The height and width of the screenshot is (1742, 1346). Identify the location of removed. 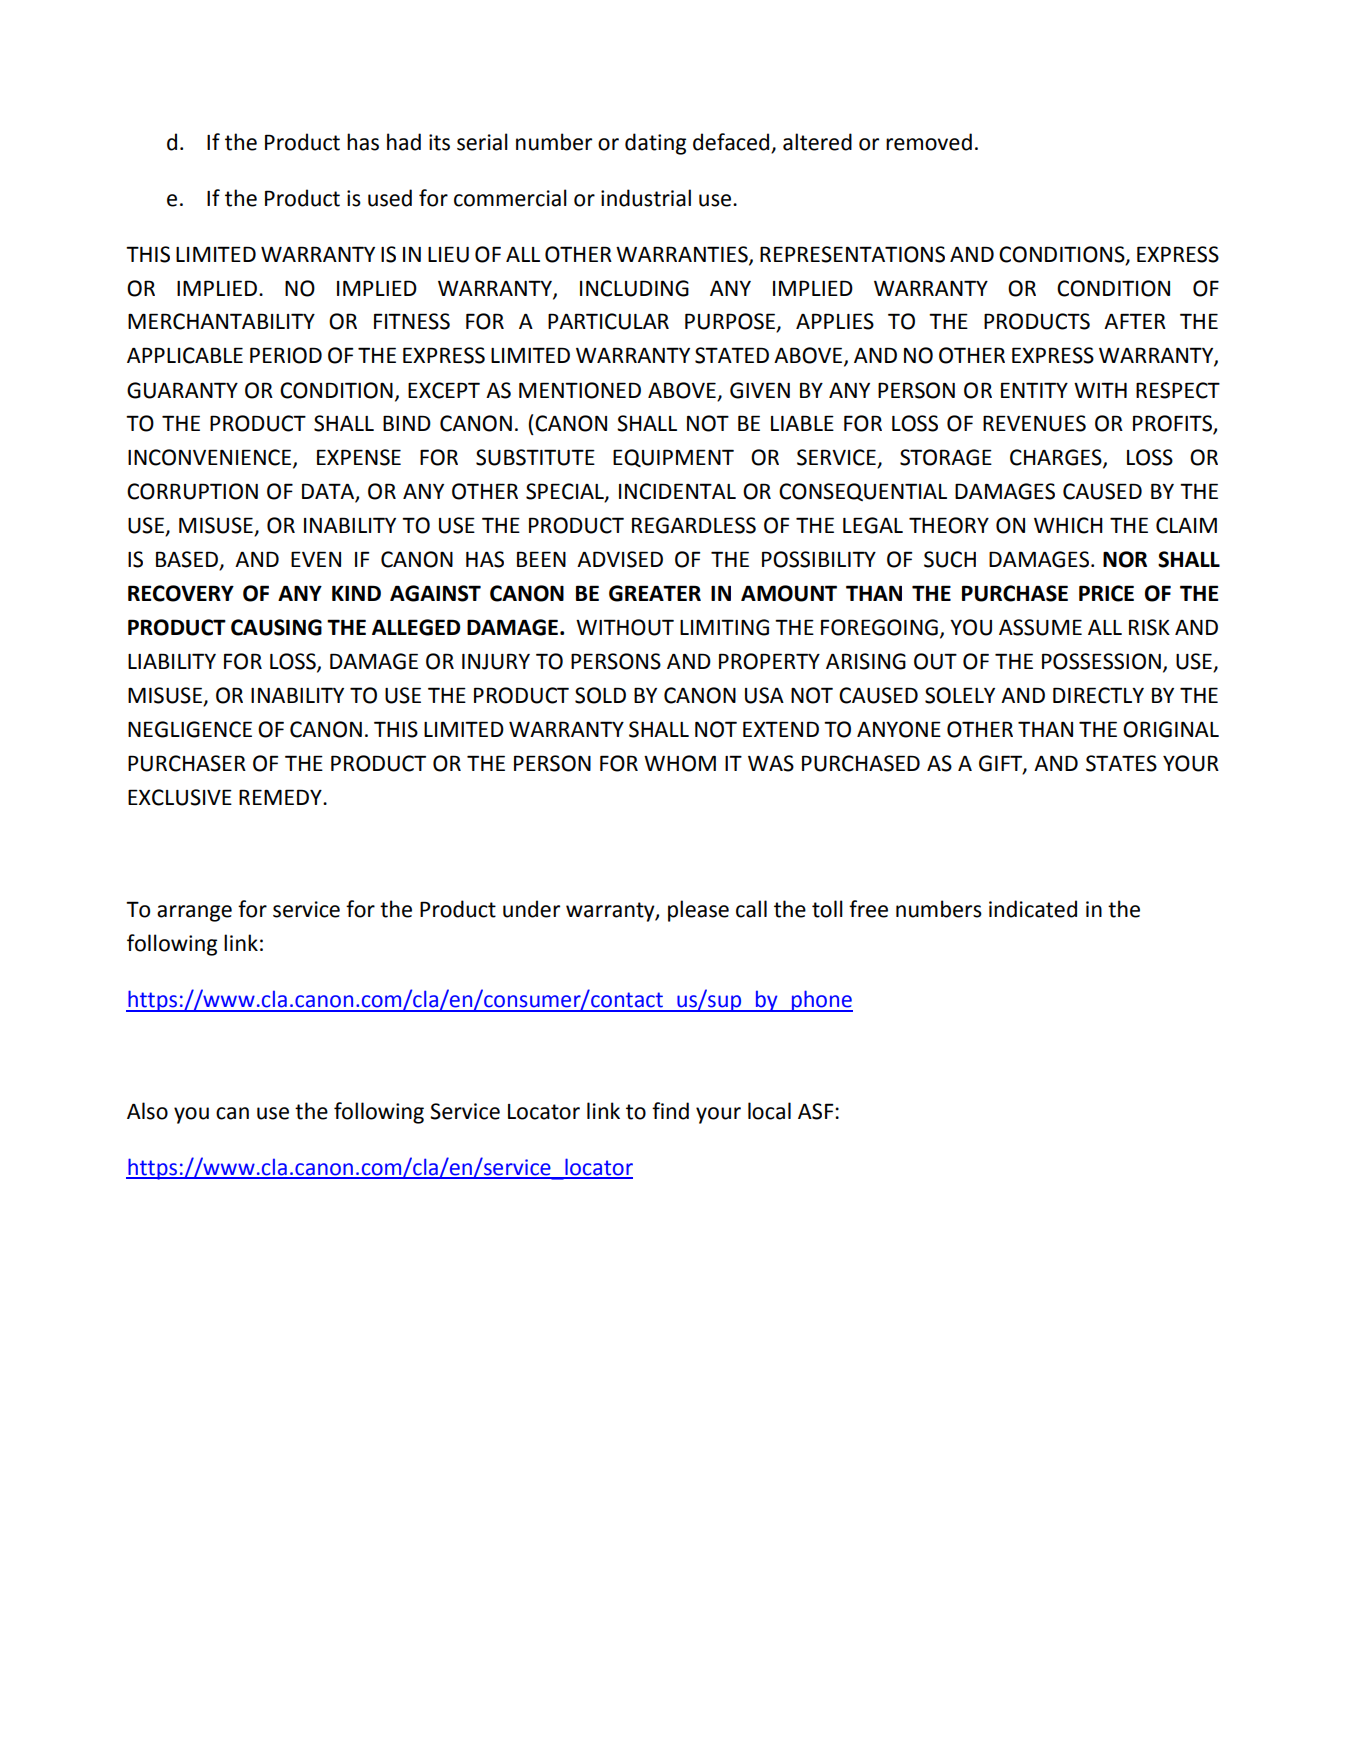
(929, 142).
